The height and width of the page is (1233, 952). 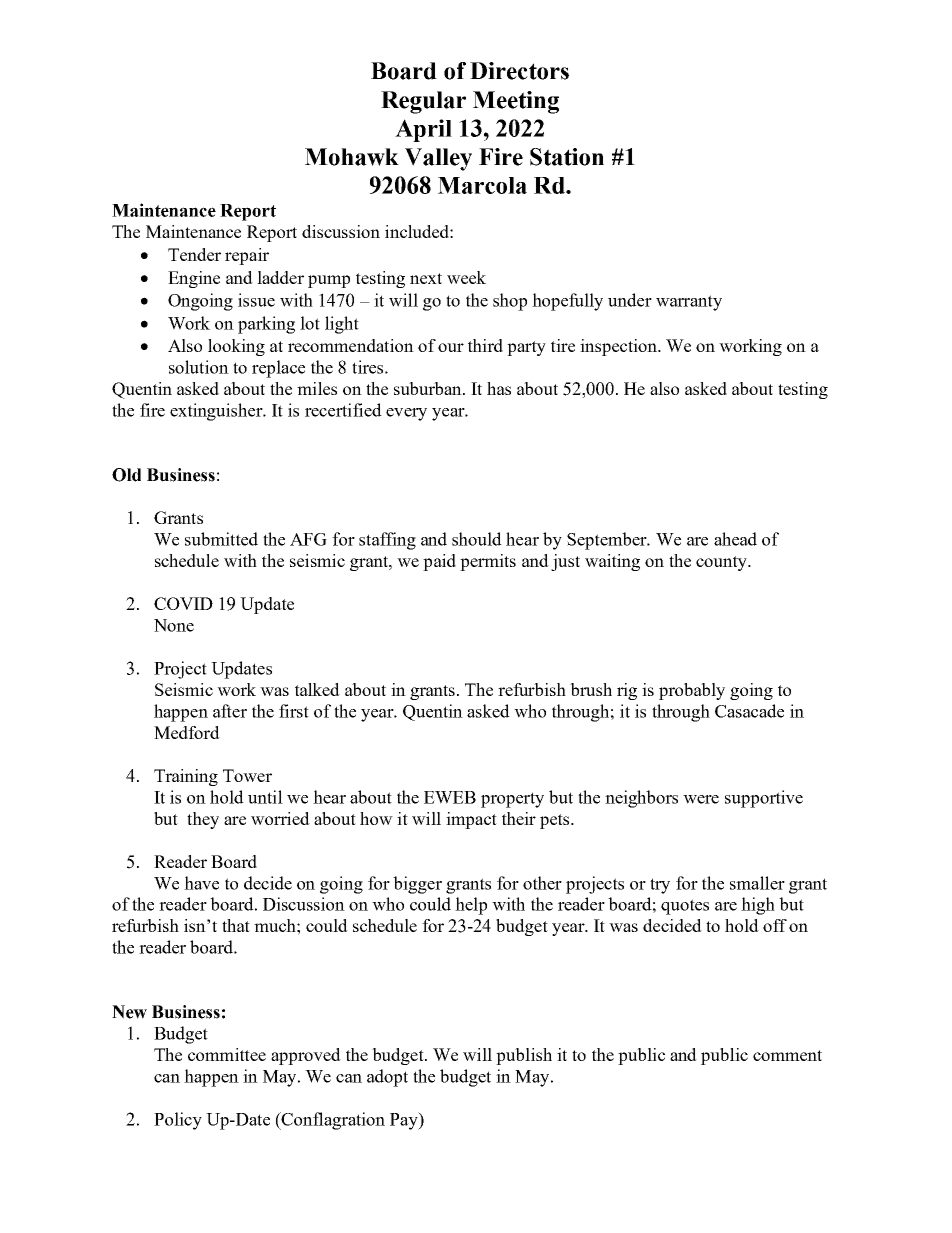 I want to click on comment, so click(x=787, y=1055).
